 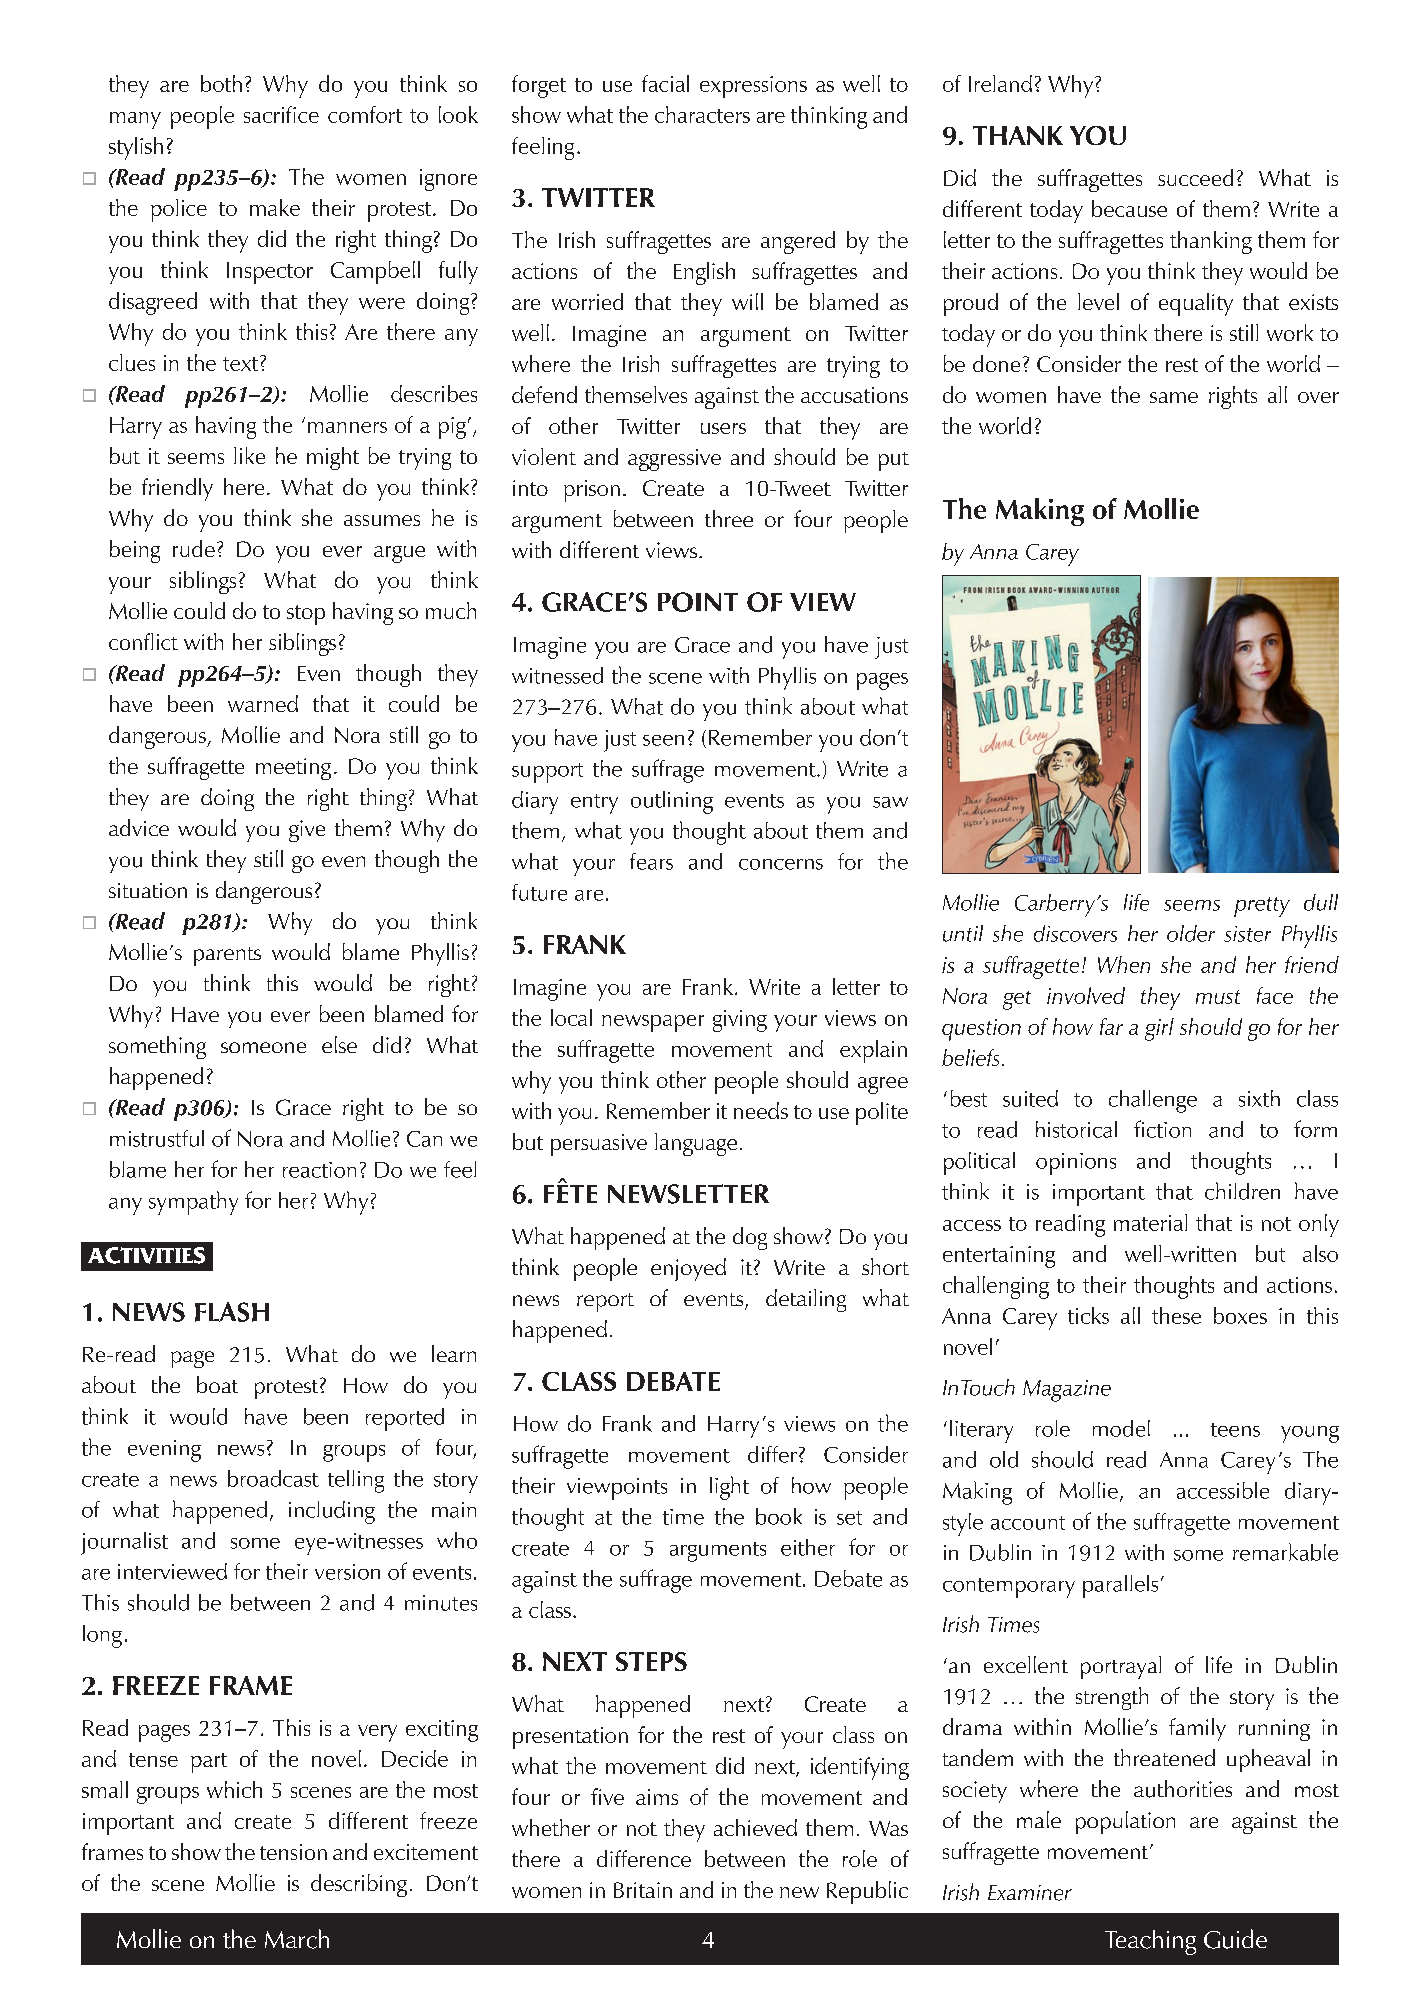 I want to click on parents, so click(x=227, y=956).
